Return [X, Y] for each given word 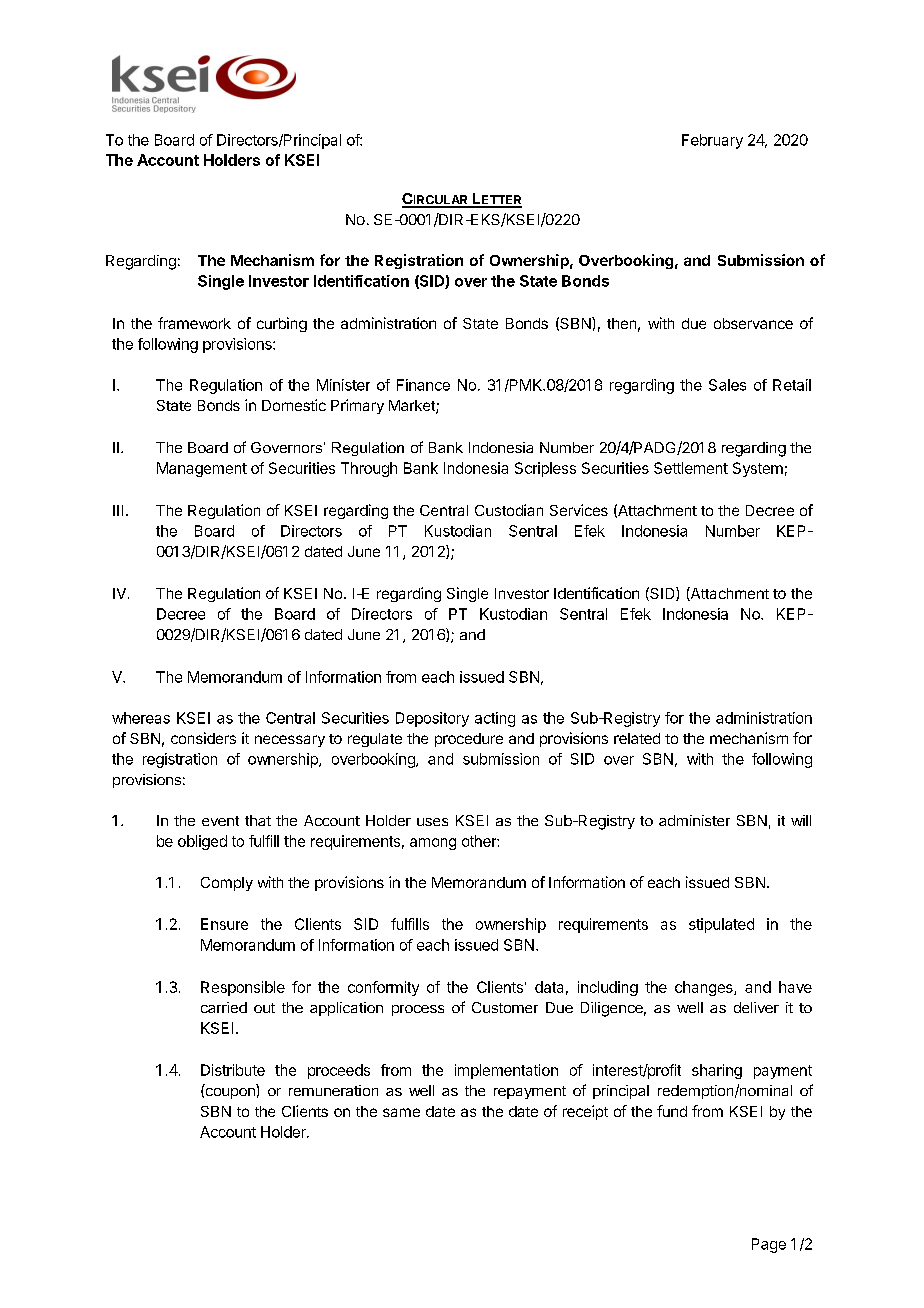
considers [203, 738]
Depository [432, 719]
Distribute [233, 1070]
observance [753, 323]
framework [194, 323]
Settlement [691, 468]
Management [202, 469]
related [637, 738]
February [712, 141]
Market [413, 407]
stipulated [721, 925]
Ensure [224, 924]
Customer [505, 1007]
